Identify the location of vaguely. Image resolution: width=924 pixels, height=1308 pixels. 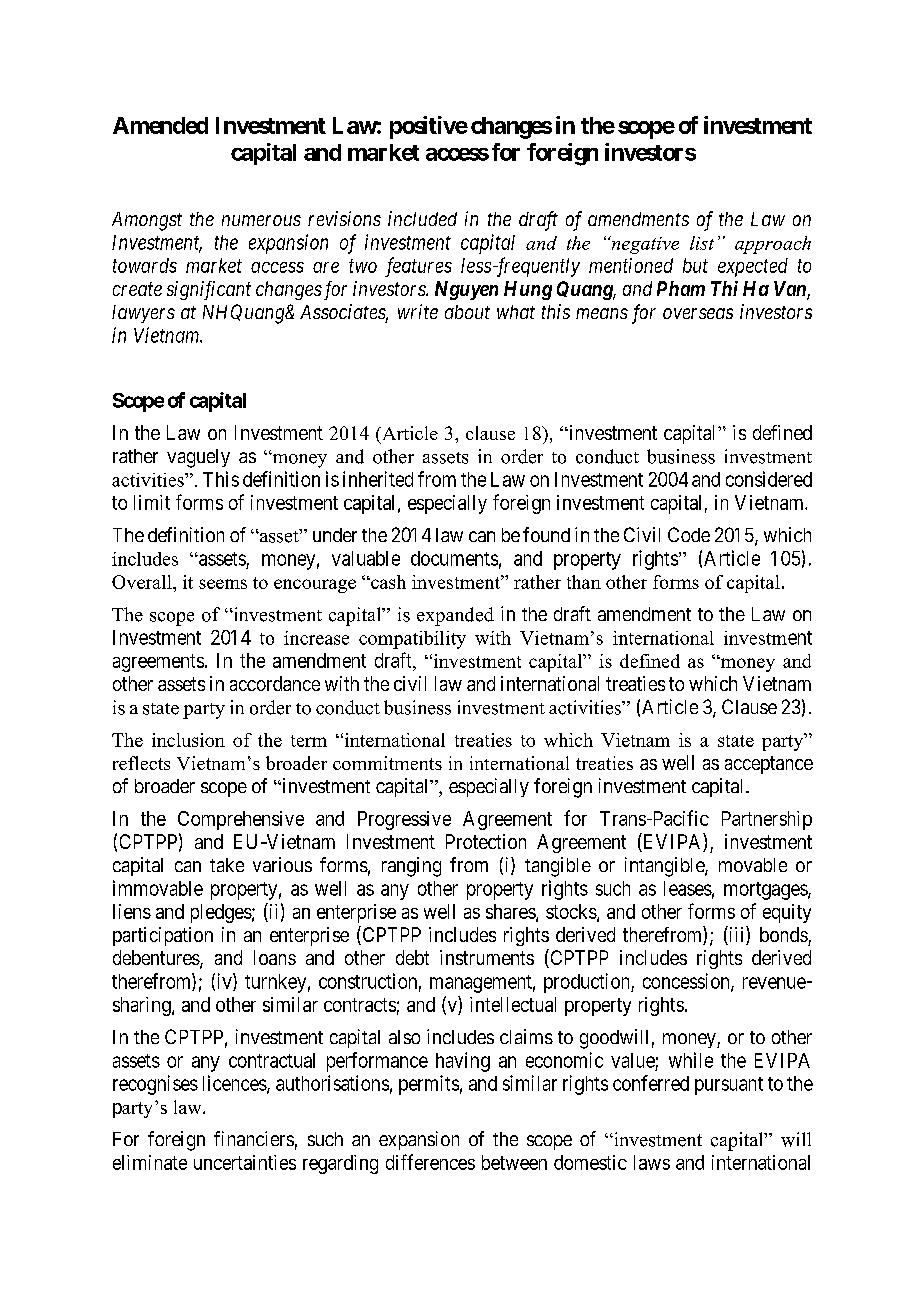
(198, 458).
